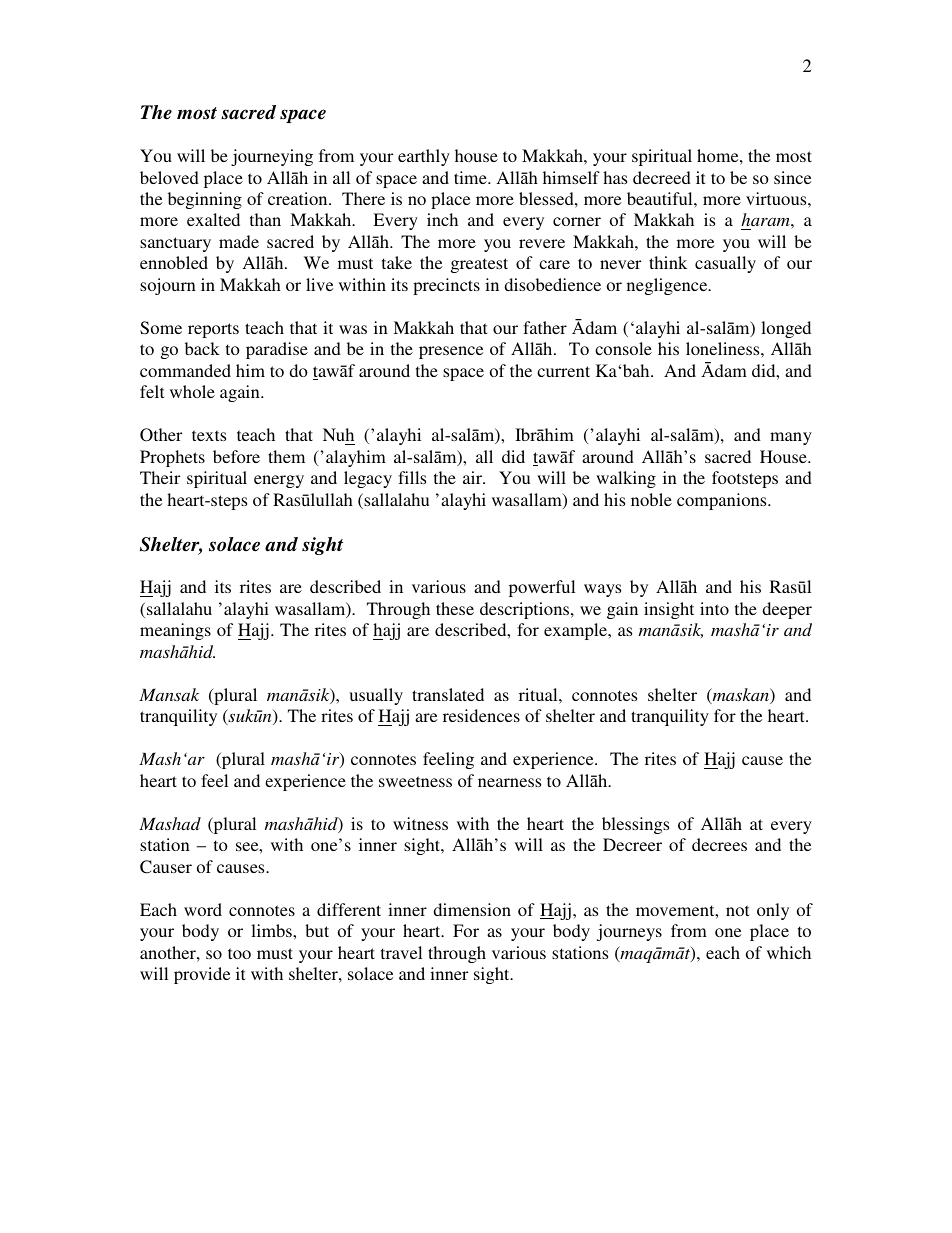 This screenshot has width=952, height=1233. I want to click on nearness, so click(509, 782).
